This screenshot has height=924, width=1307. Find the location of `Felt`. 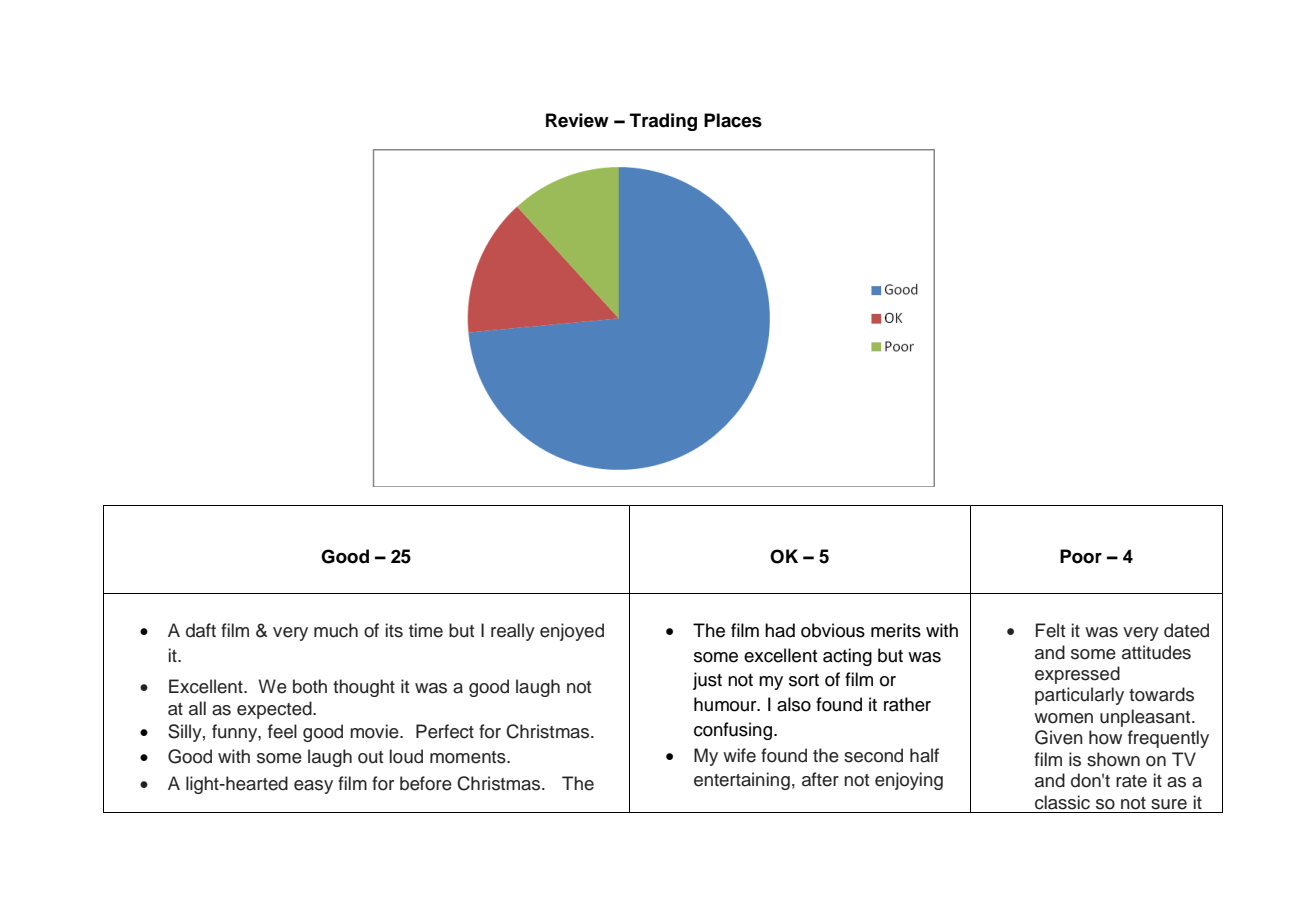

Felt is located at coordinates (1050, 630).
